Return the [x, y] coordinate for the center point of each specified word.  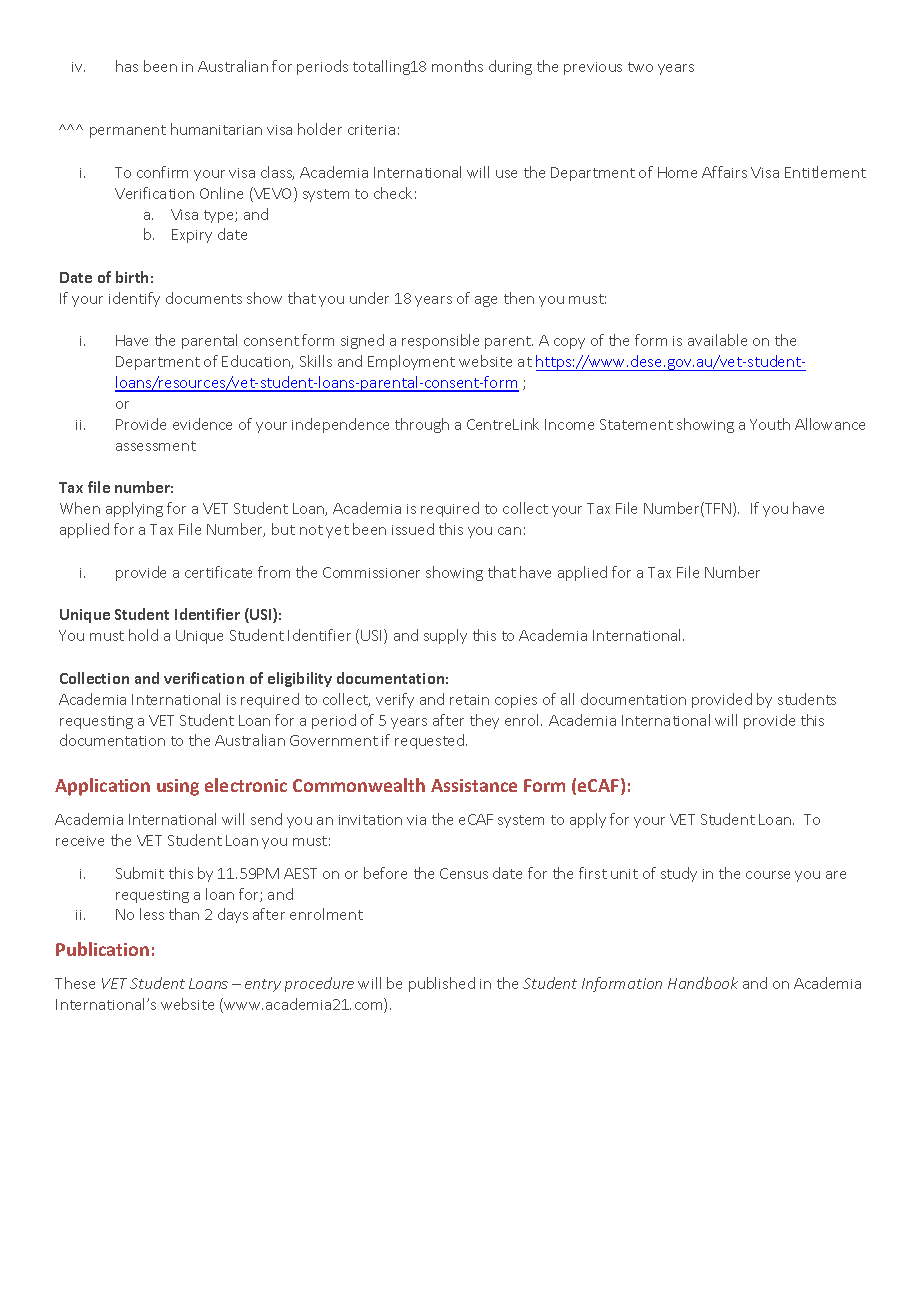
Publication [102, 949]
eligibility [300, 679]
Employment [411, 362]
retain [469, 700]
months [457, 66]
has [127, 66]
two [640, 67]
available [717, 340]
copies [516, 701]
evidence [202, 424]
